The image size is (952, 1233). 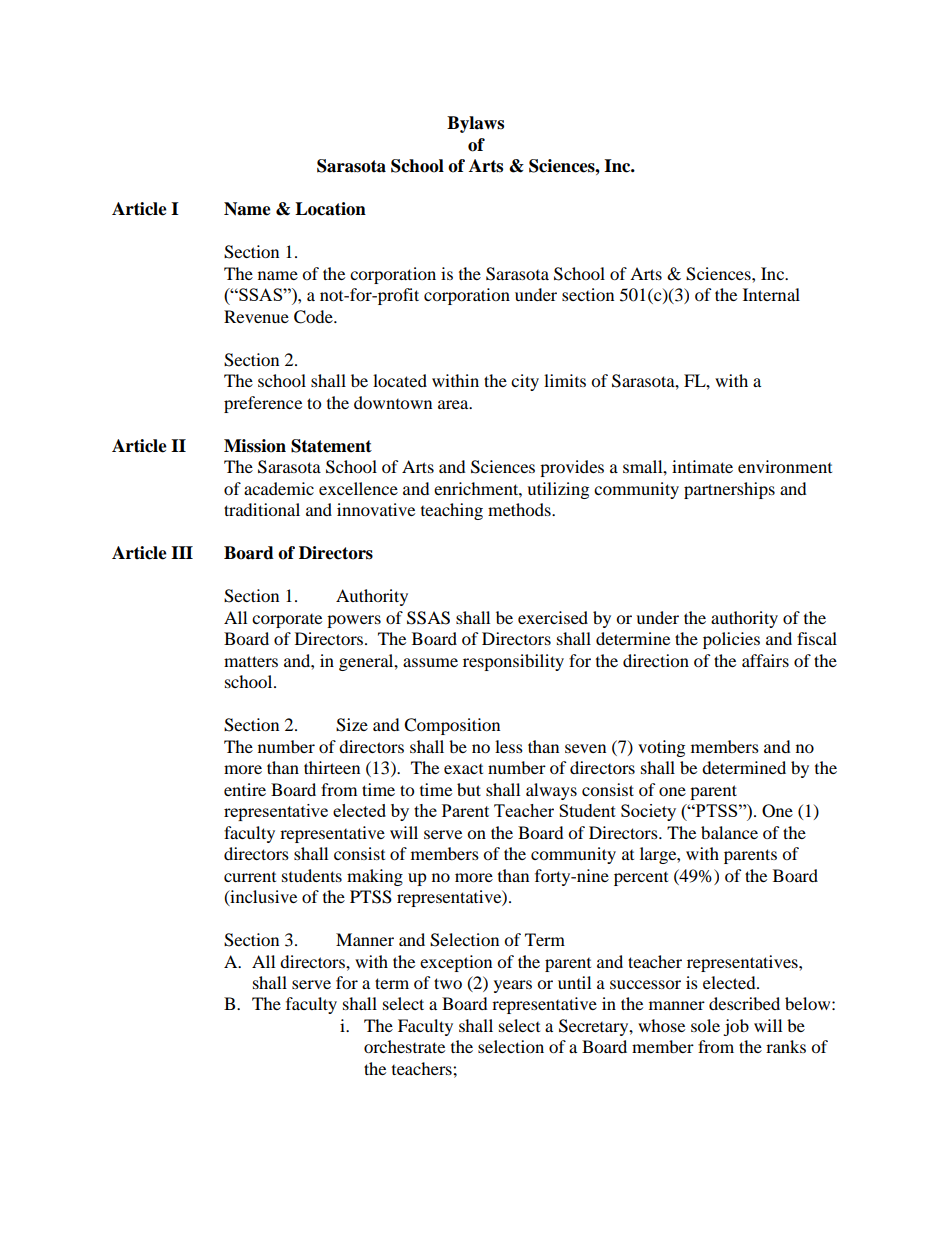 What do you see at coordinates (702, 466) in the screenshot?
I see `intimate` at bounding box center [702, 466].
